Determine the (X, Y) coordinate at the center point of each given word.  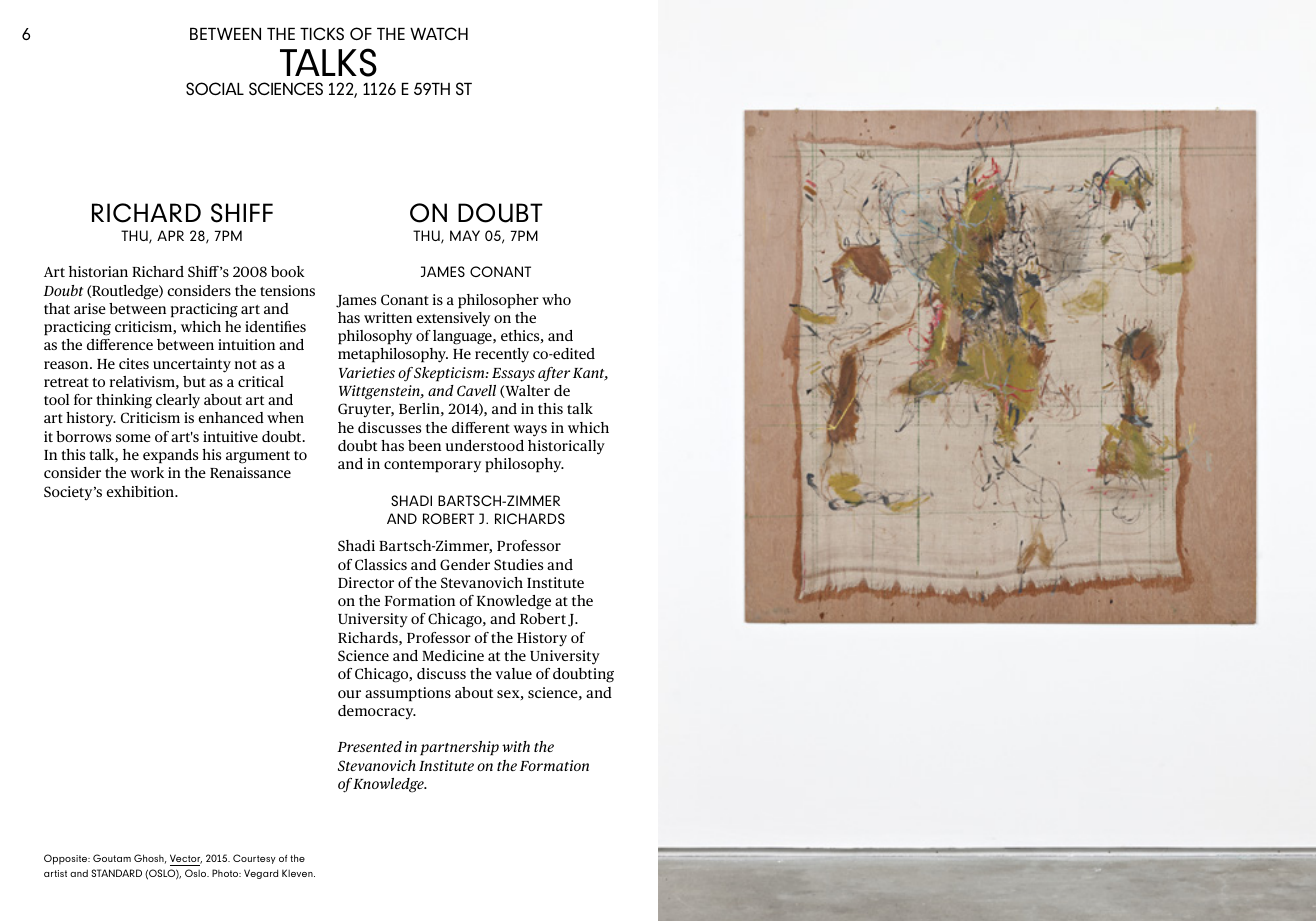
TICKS (322, 33)
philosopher (498, 301)
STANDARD (116, 873)
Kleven (298, 873)
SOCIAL (215, 88)
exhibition (141, 491)
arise (90, 308)
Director (366, 582)
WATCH (439, 33)
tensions (287, 290)
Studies (518, 564)
